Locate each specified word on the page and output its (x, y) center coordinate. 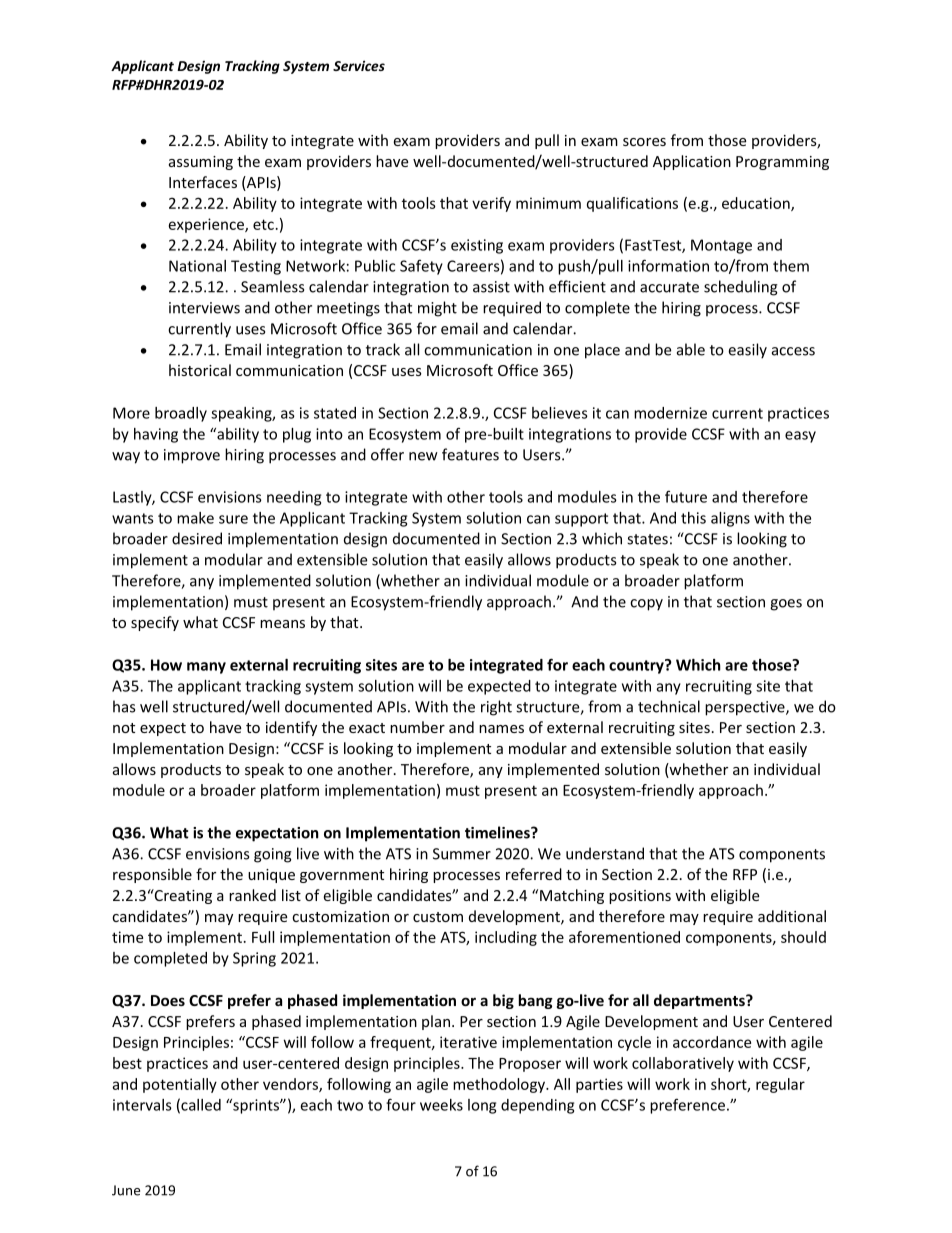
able (691, 349)
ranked (252, 895)
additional (792, 916)
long (482, 1106)
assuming (201, 163)
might (437, 309)
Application (692, 162)
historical (200, 370)
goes (786, 605)
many (206, 668)
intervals (142, 1105)
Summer (462, 854)
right (496, 708)
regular (780, 1085)
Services (359, 65)
